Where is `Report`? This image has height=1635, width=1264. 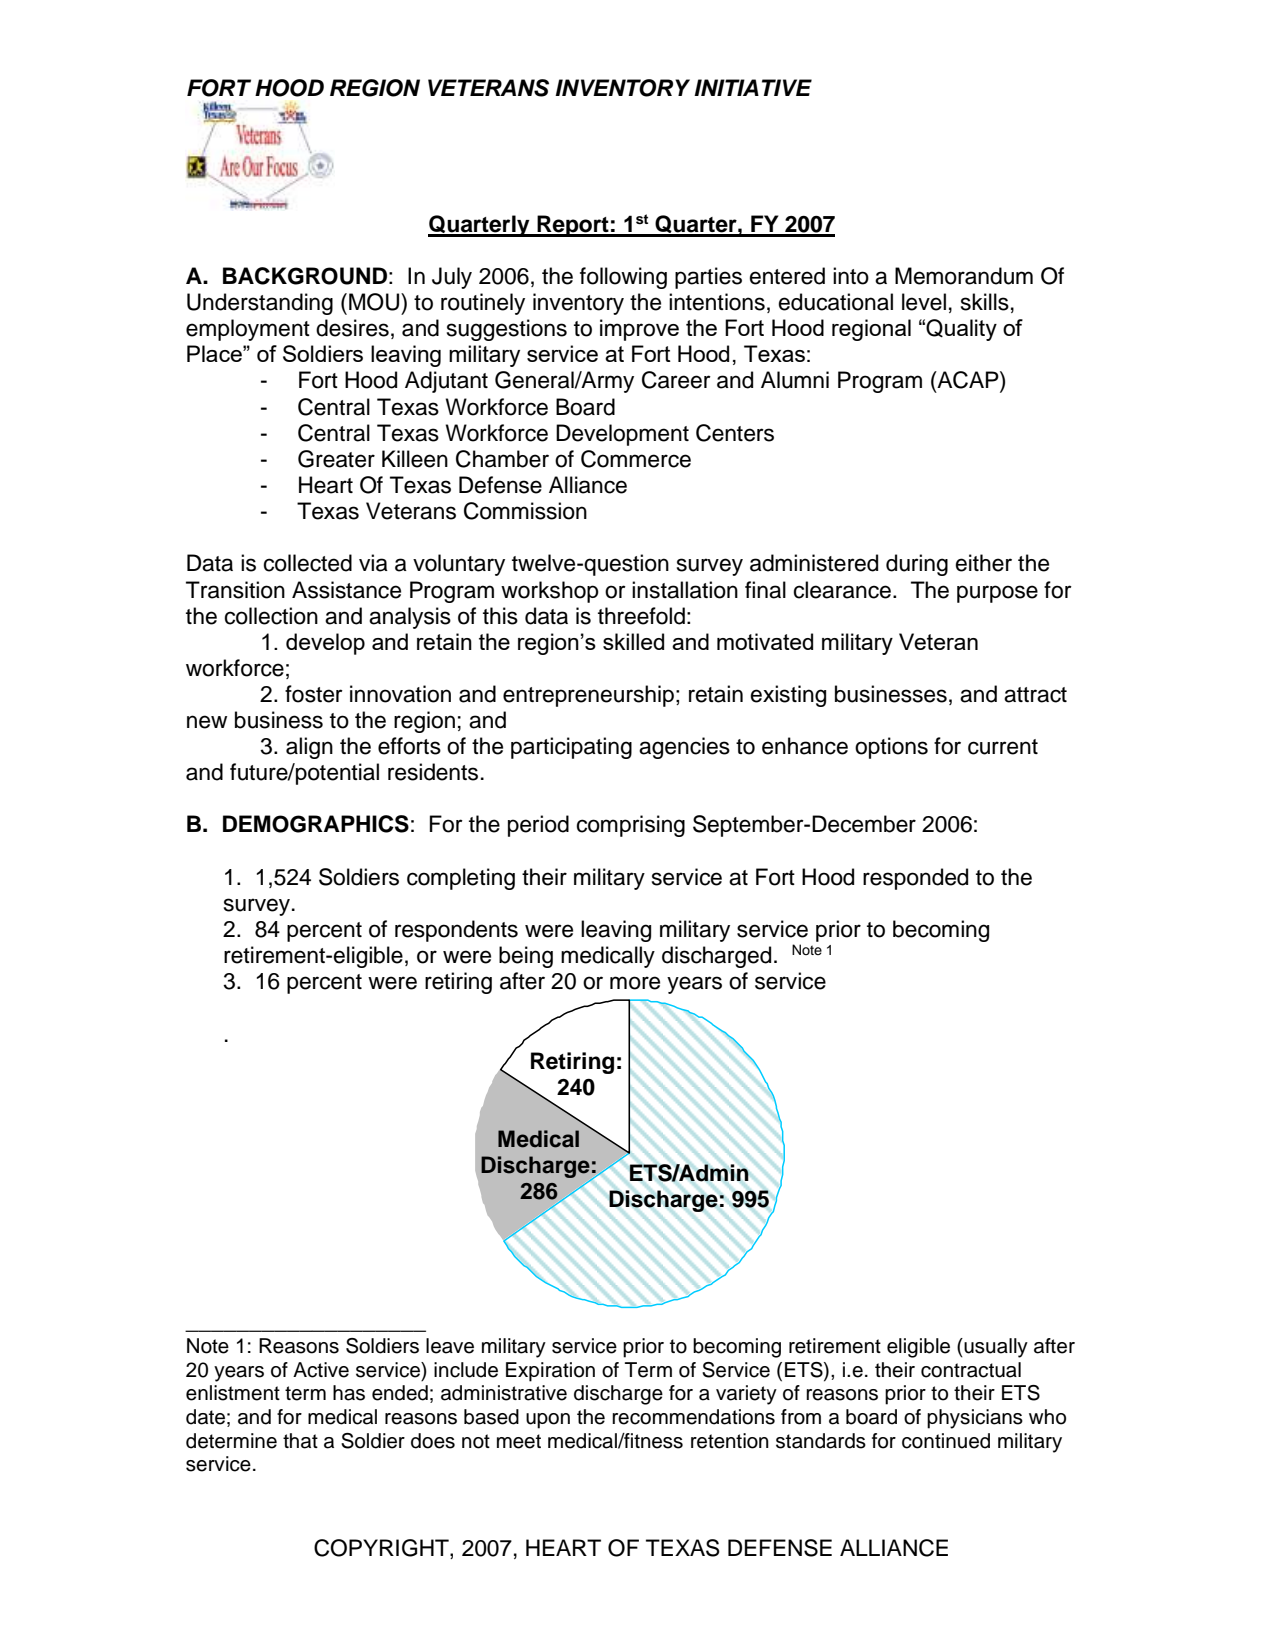
Report is located at coordinates (573, 226).
